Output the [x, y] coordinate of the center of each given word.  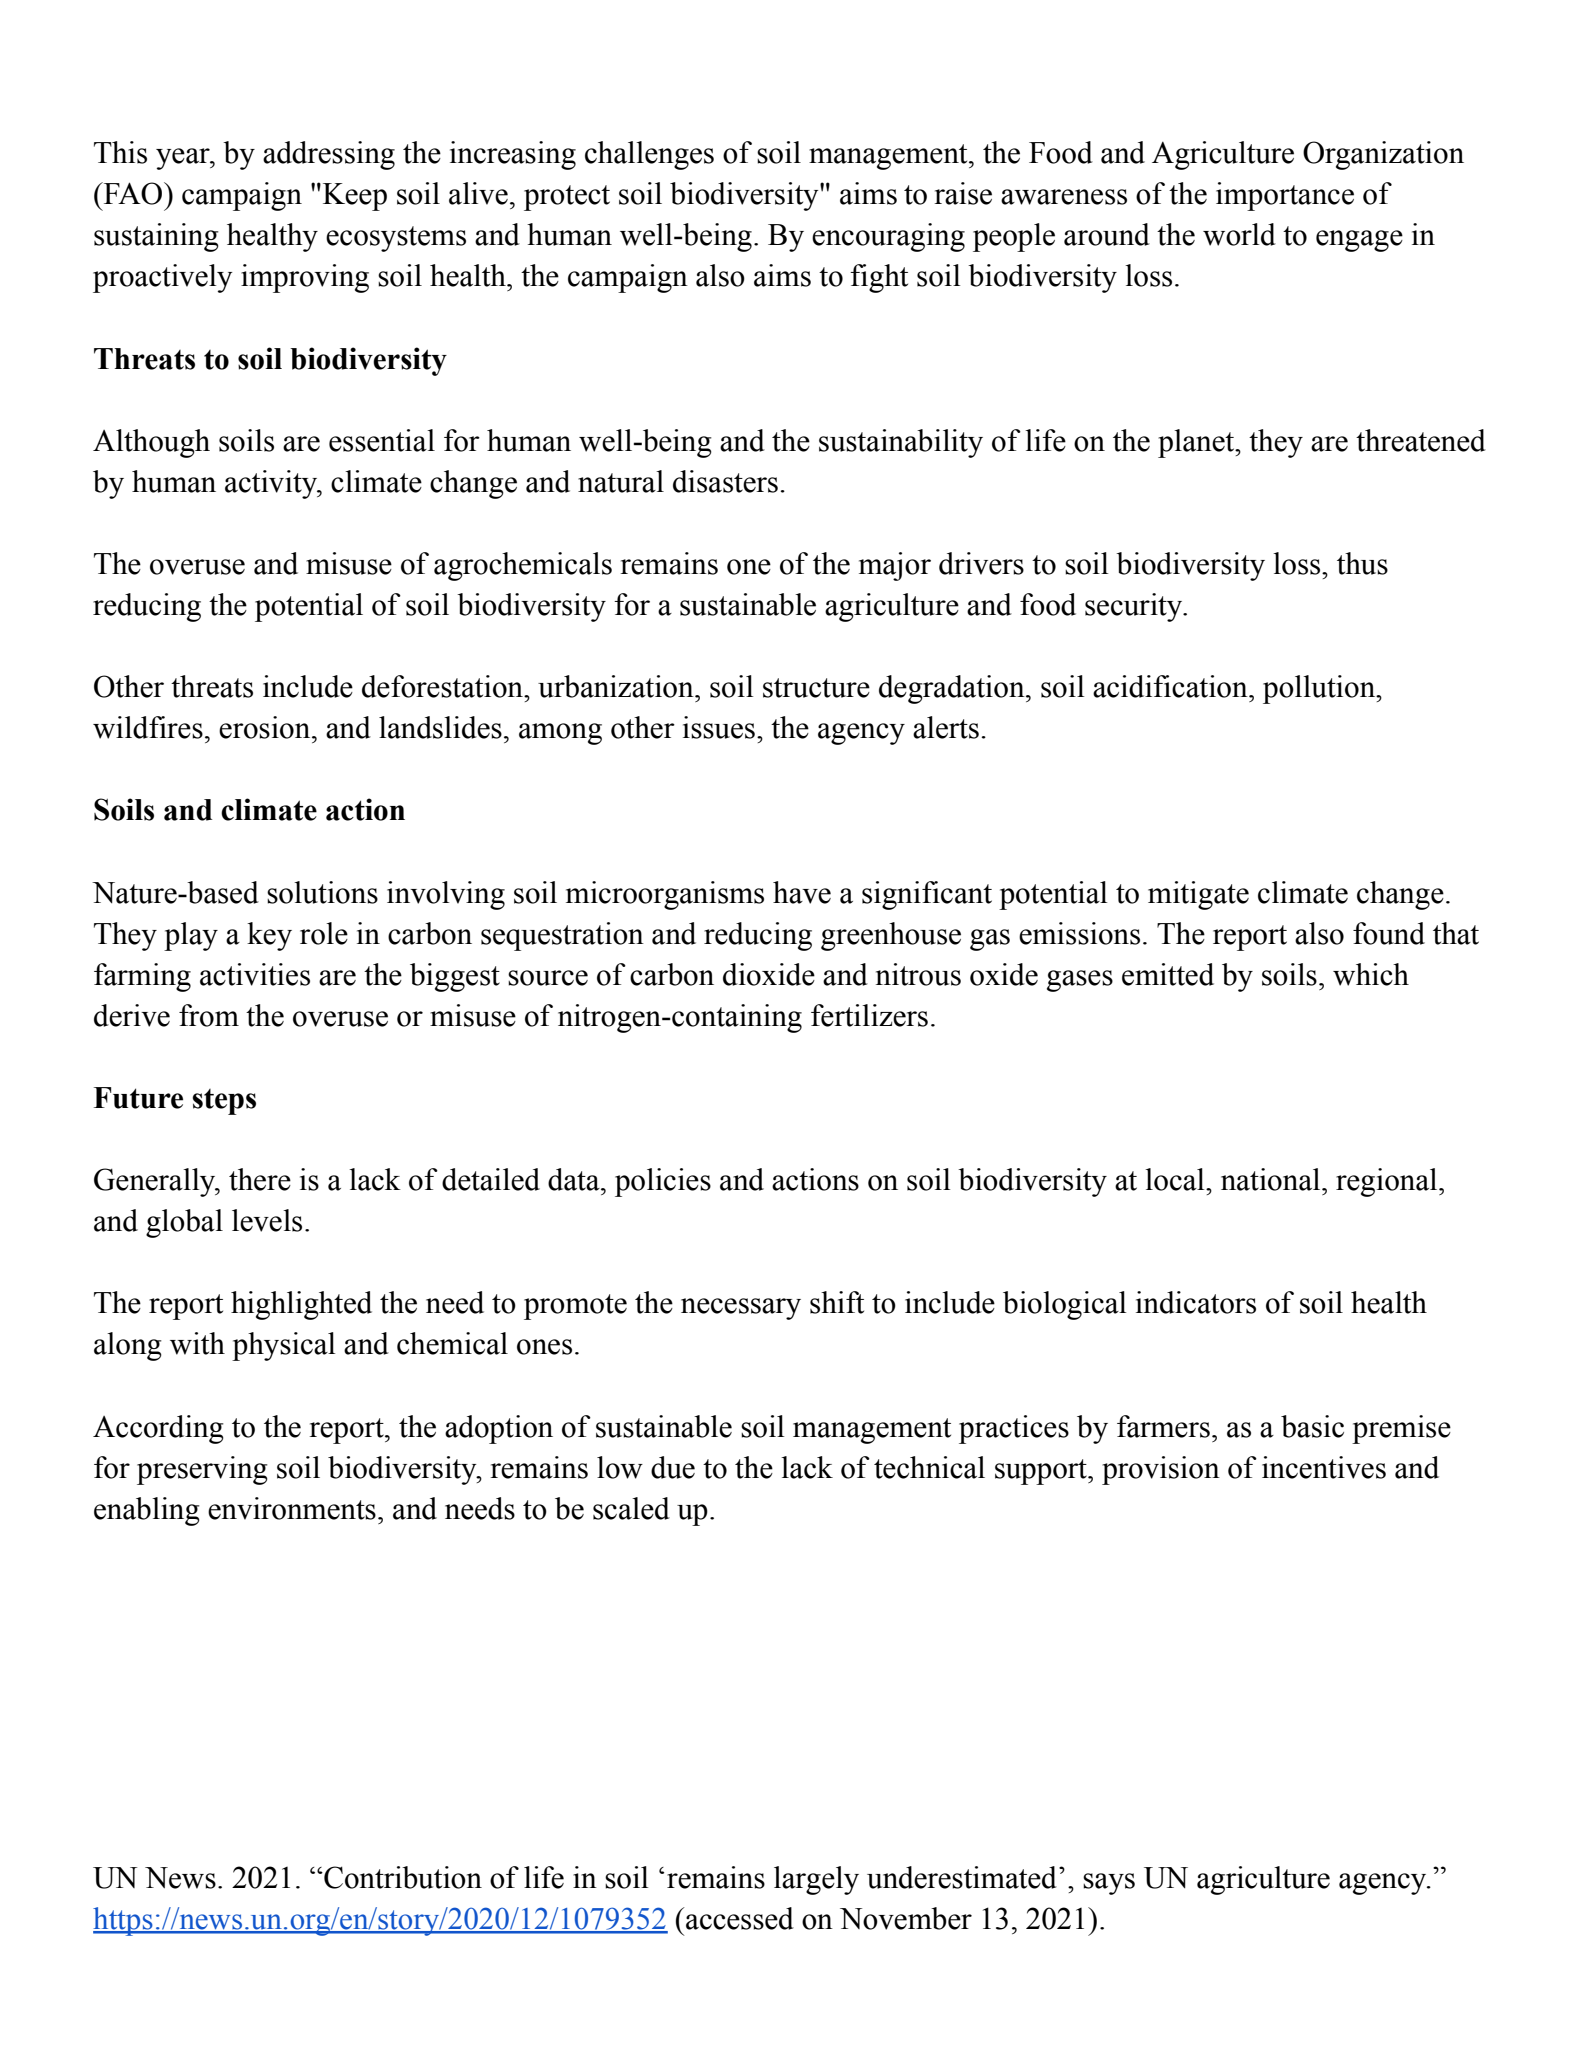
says [1109, 1884]
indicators [1196, 1302]
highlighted [301, 1305]
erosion [266, 727]
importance [1285, 196]
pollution [1320, 689]
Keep [355, 197]
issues [719, 727]
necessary [741, 1309]
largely [816, 1880]
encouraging [888, 237]
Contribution [402, 1877]
